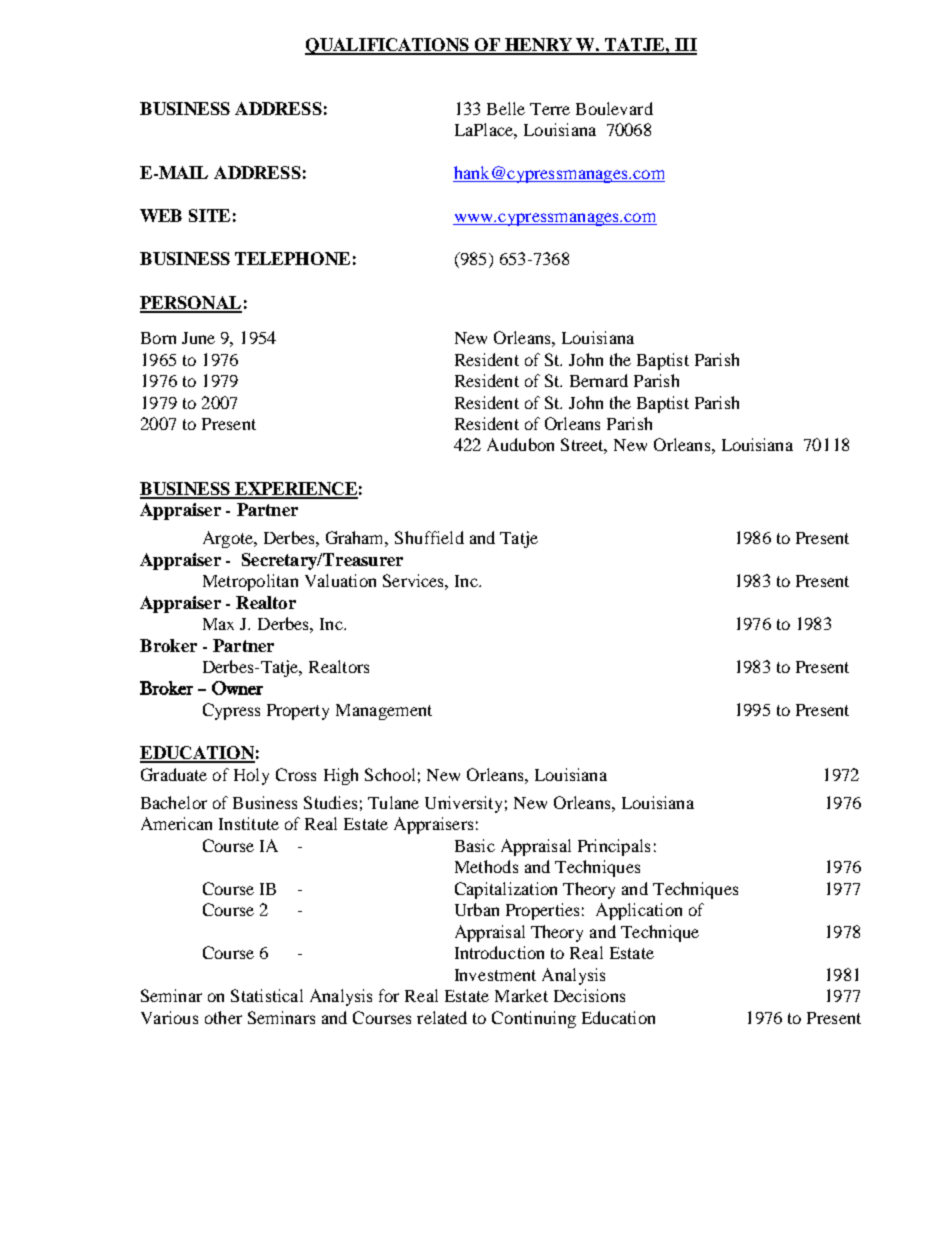 This screenshot has height=1233, width=952. I want to click on Decisions, so click(589, 995).
